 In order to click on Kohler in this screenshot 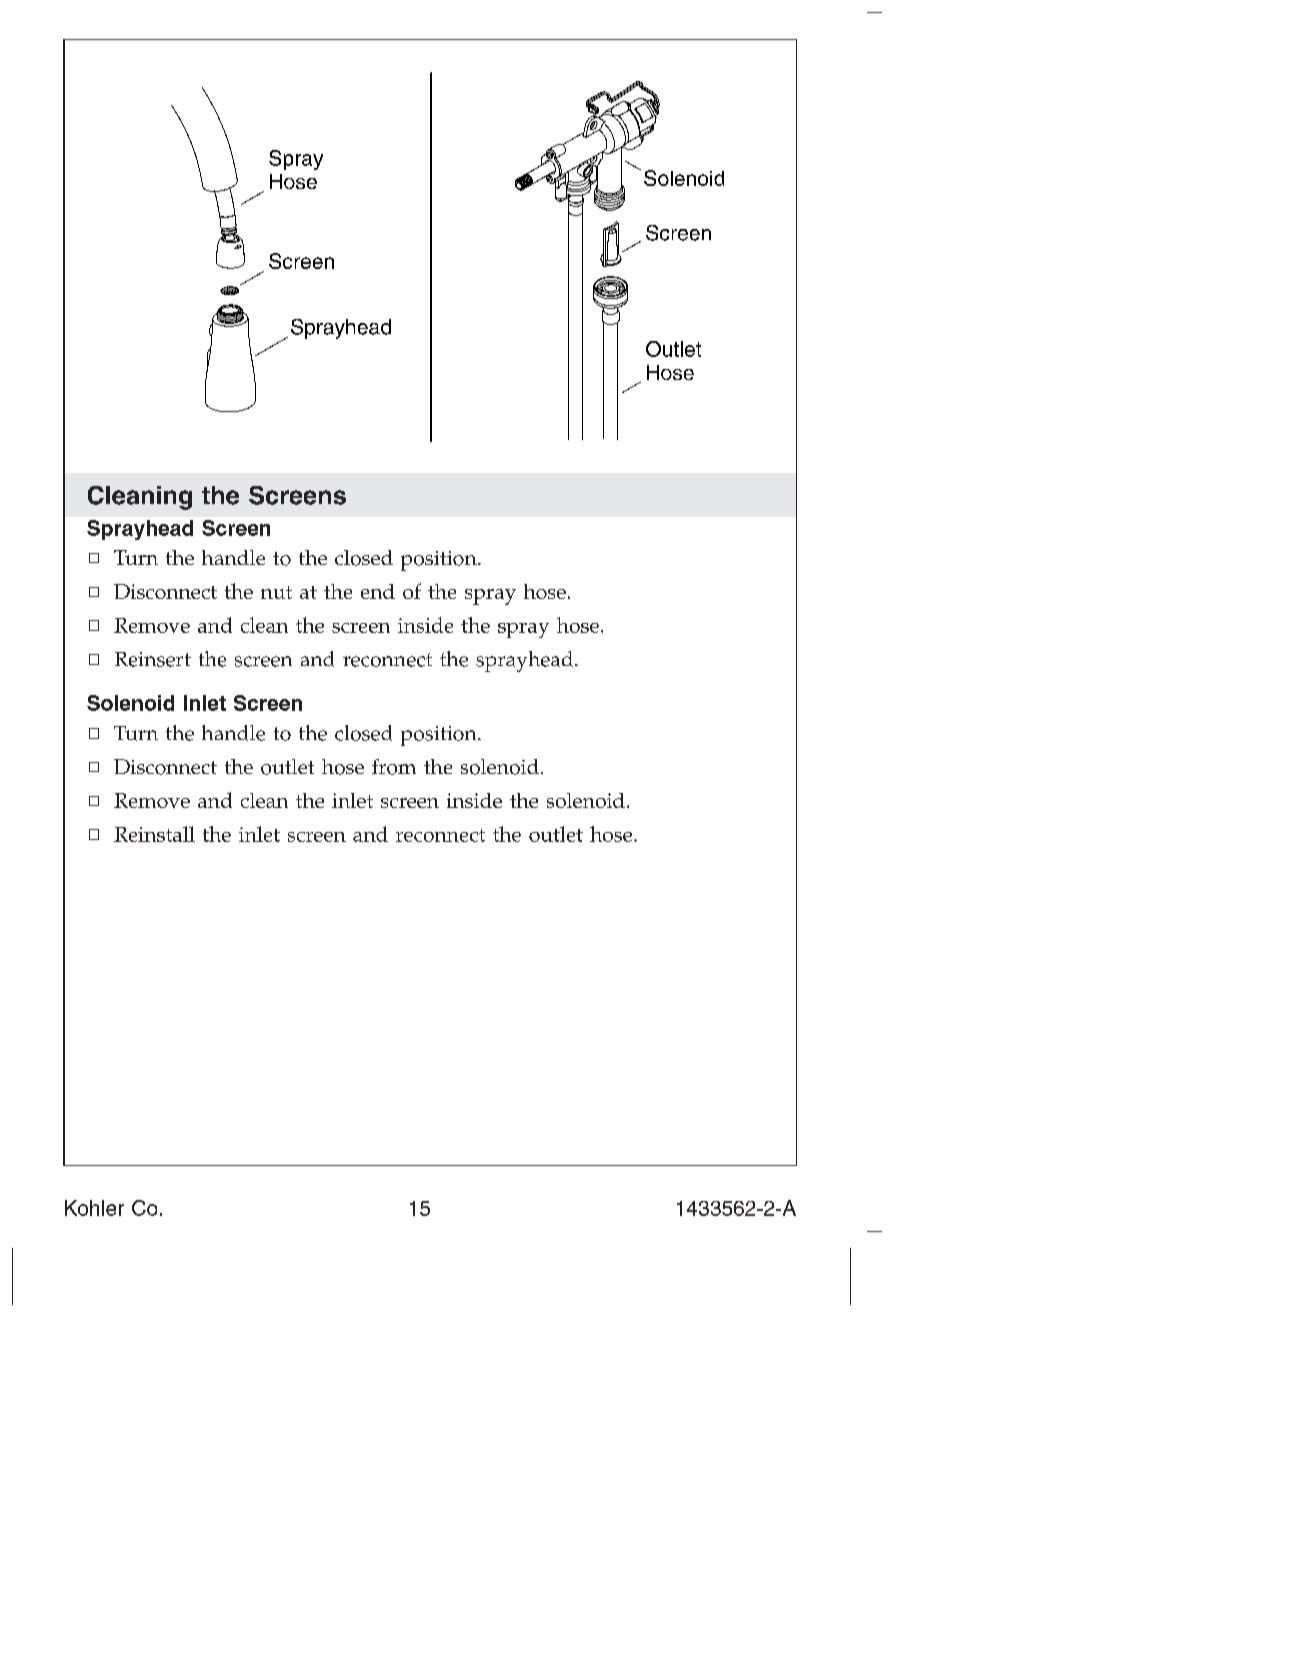, I will do `click(94, 1208)`.
